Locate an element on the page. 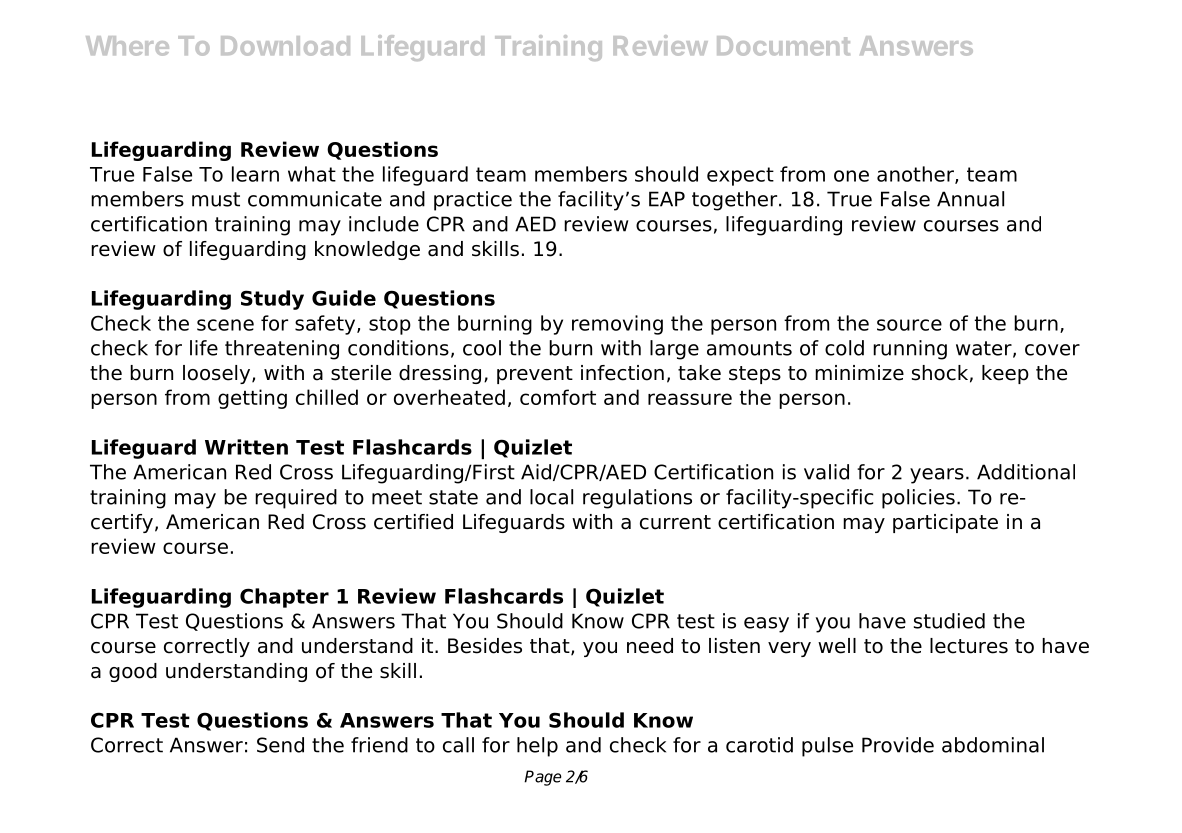 The width and height of the document is (1182, 833). source is located at coordinates (909, 325).
